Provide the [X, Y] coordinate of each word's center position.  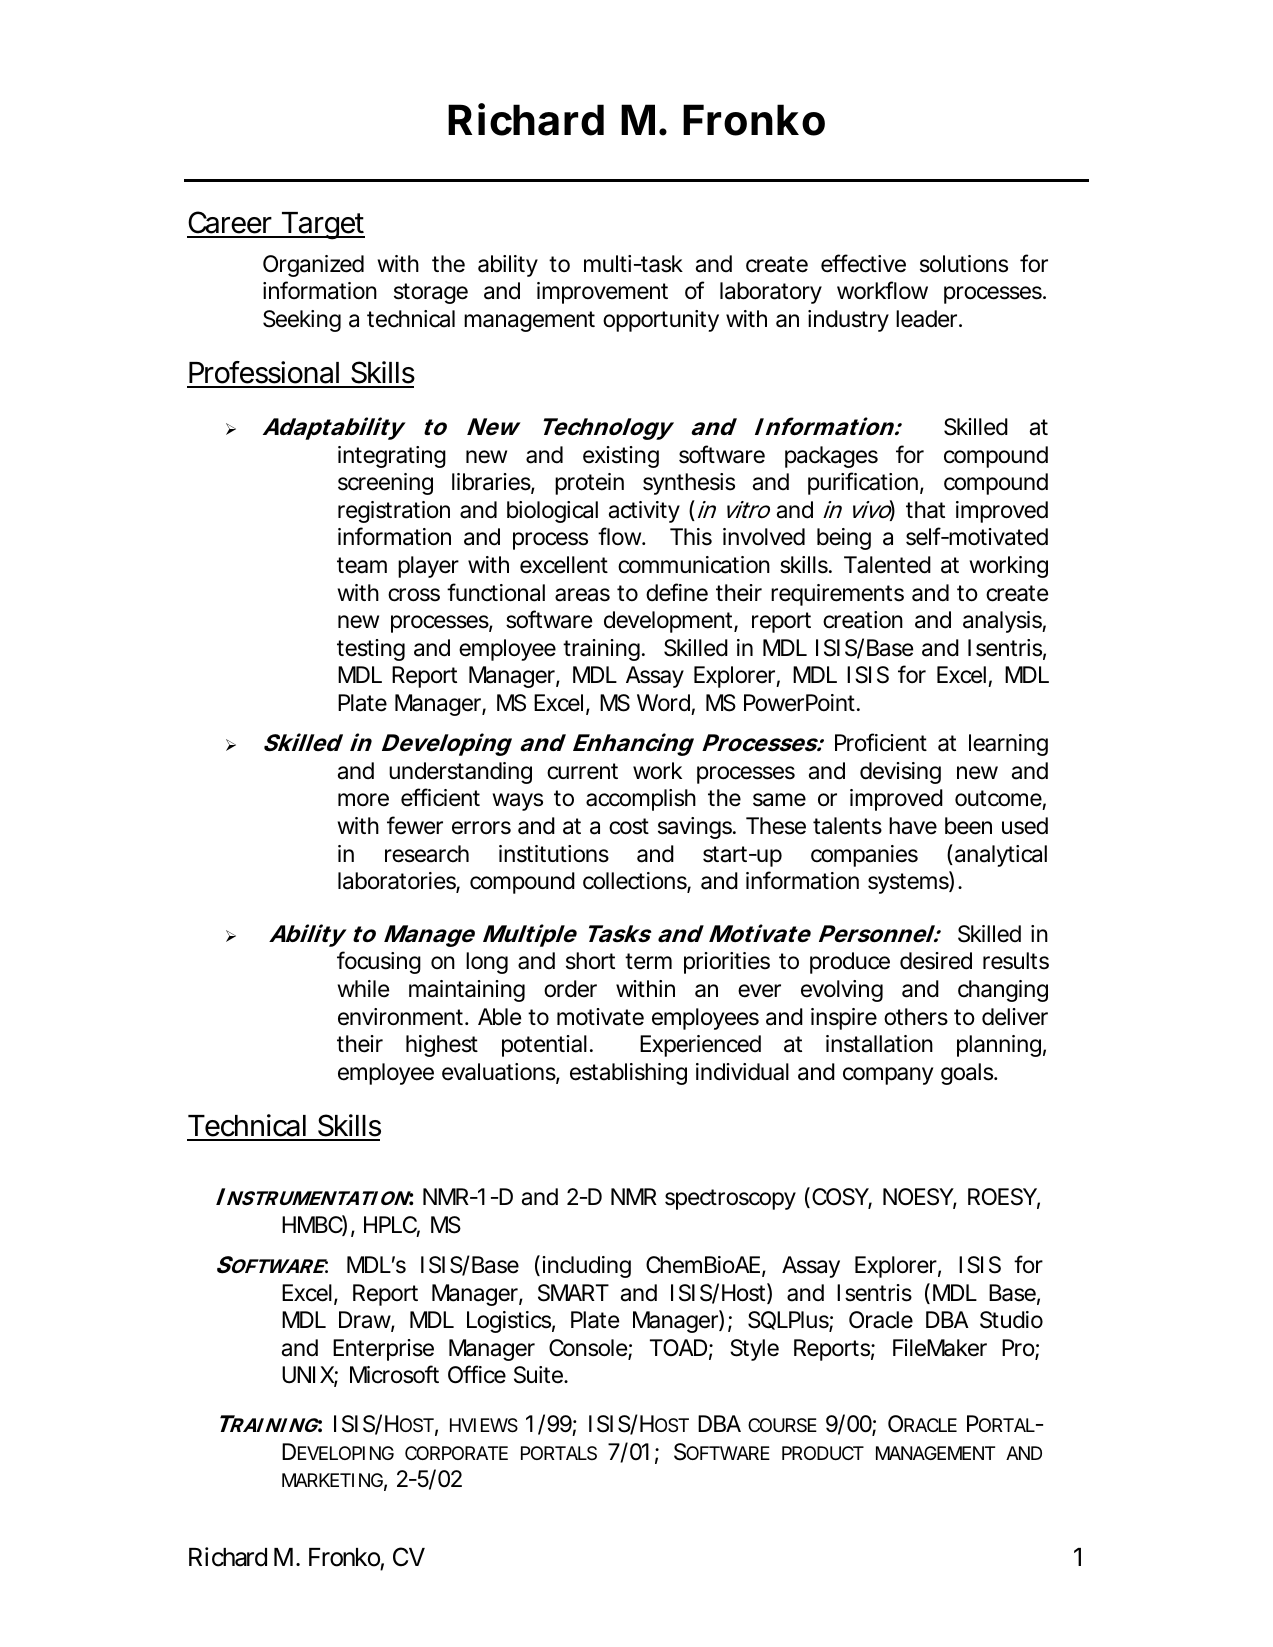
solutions [964, 264]
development [669, 622]
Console [588, 1348]
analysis [1003, 622]
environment [402, 1017]
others [916, 1017]
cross [414, 595]
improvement [602, 293]
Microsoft [394, 1374]
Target [322, 226]
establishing [628, 1074]
